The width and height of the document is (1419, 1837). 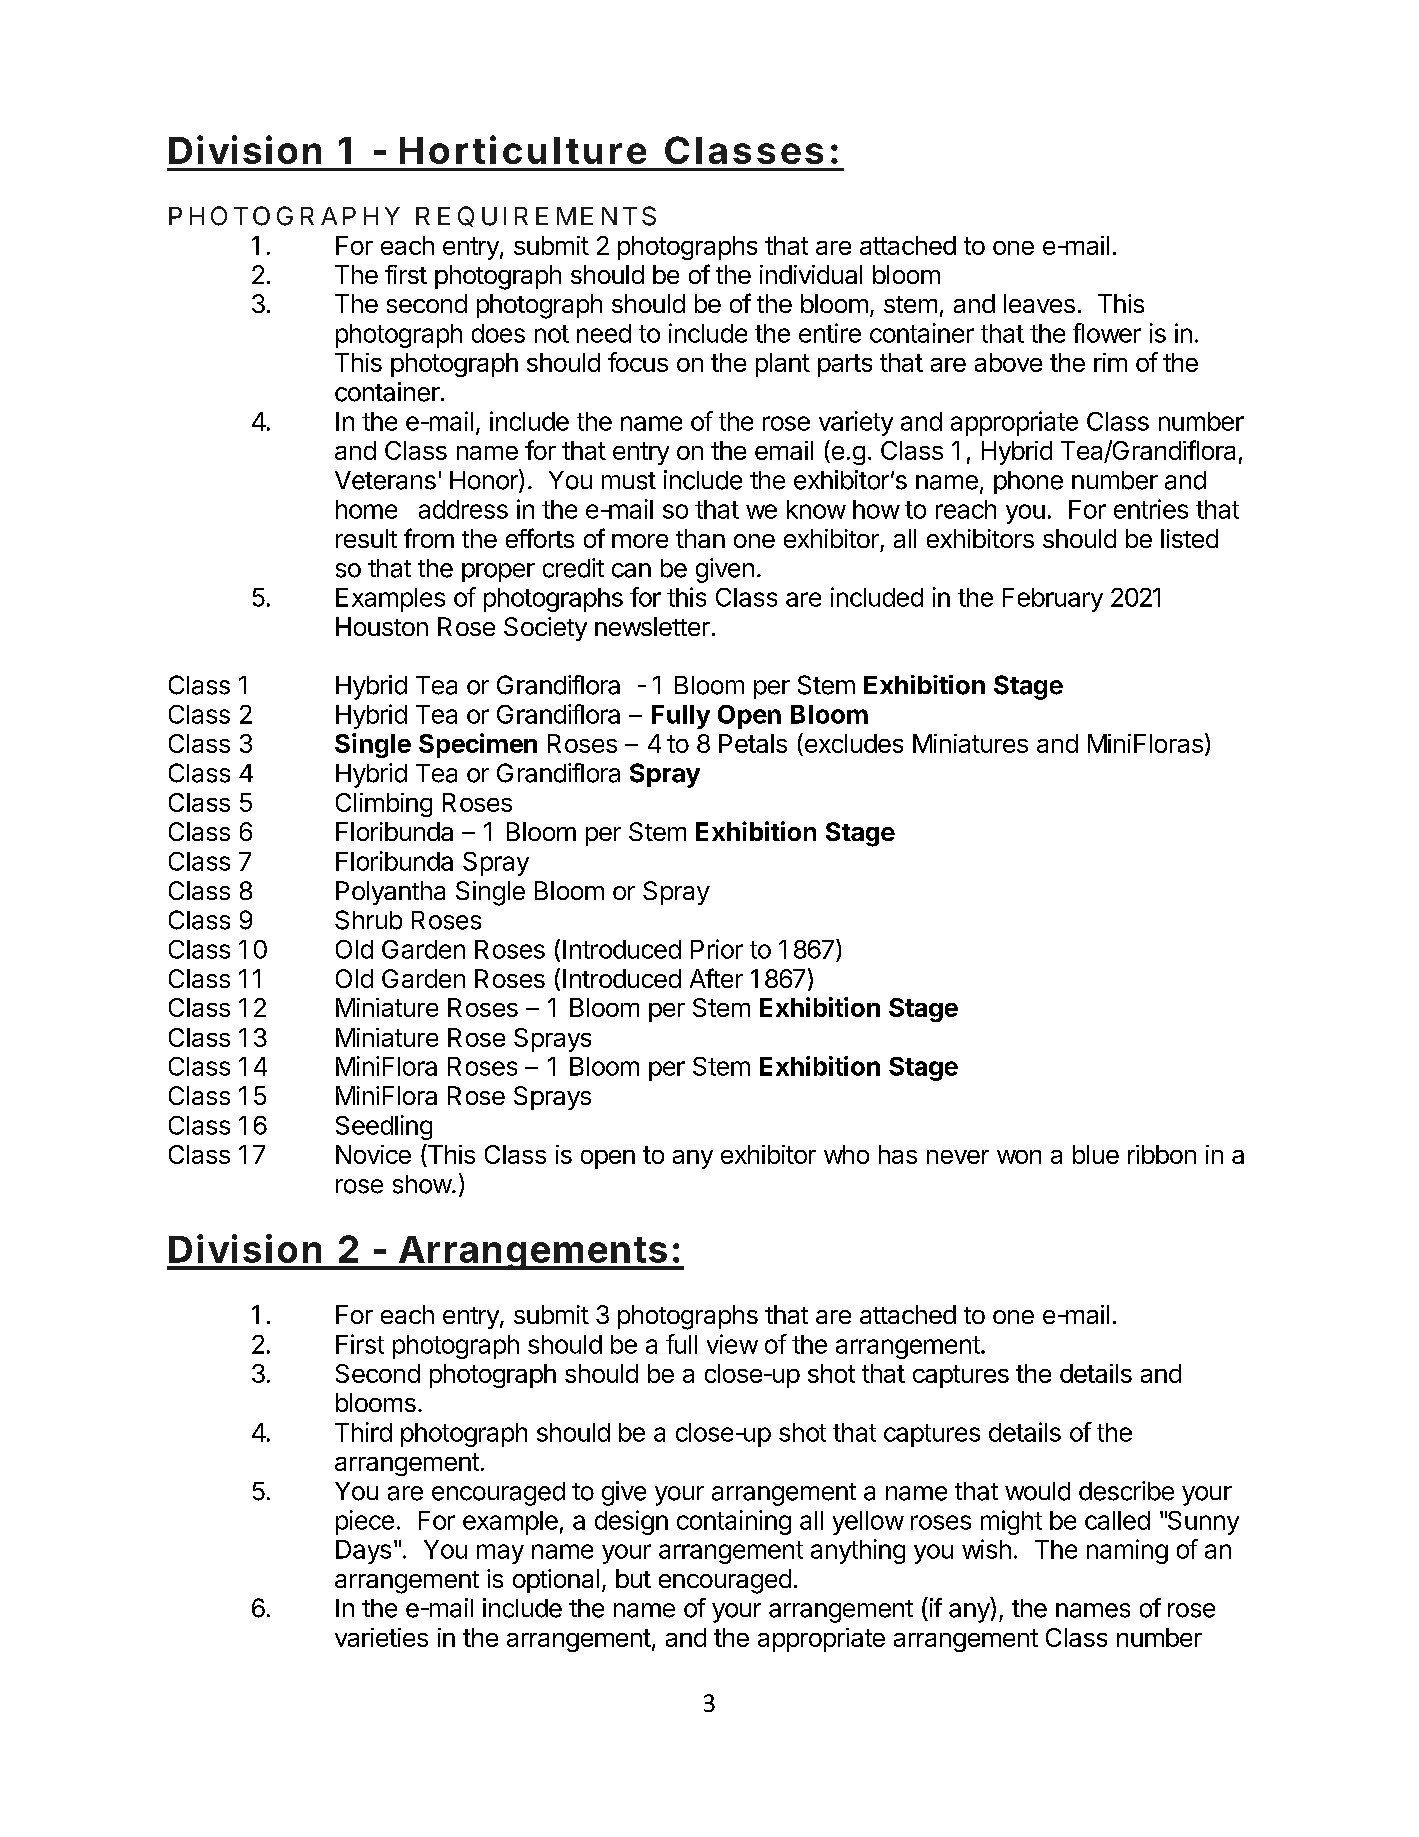 I want to click on Prior, so click(x=717, y=949).
